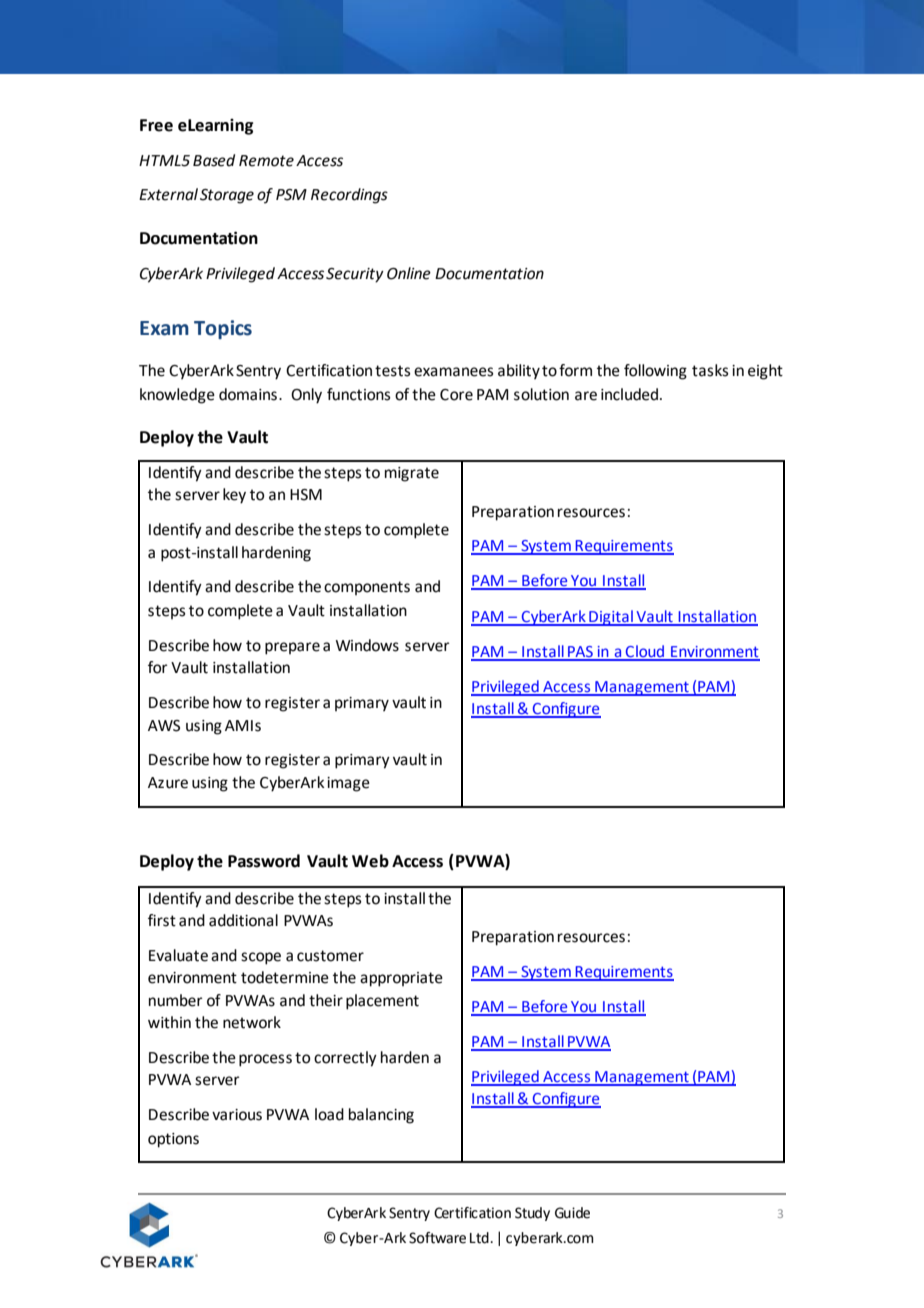 This screenshot has height=1308, width=924. Describe the element at coordinates (214, 160) in the screenshot. I see `Based` at that location.
